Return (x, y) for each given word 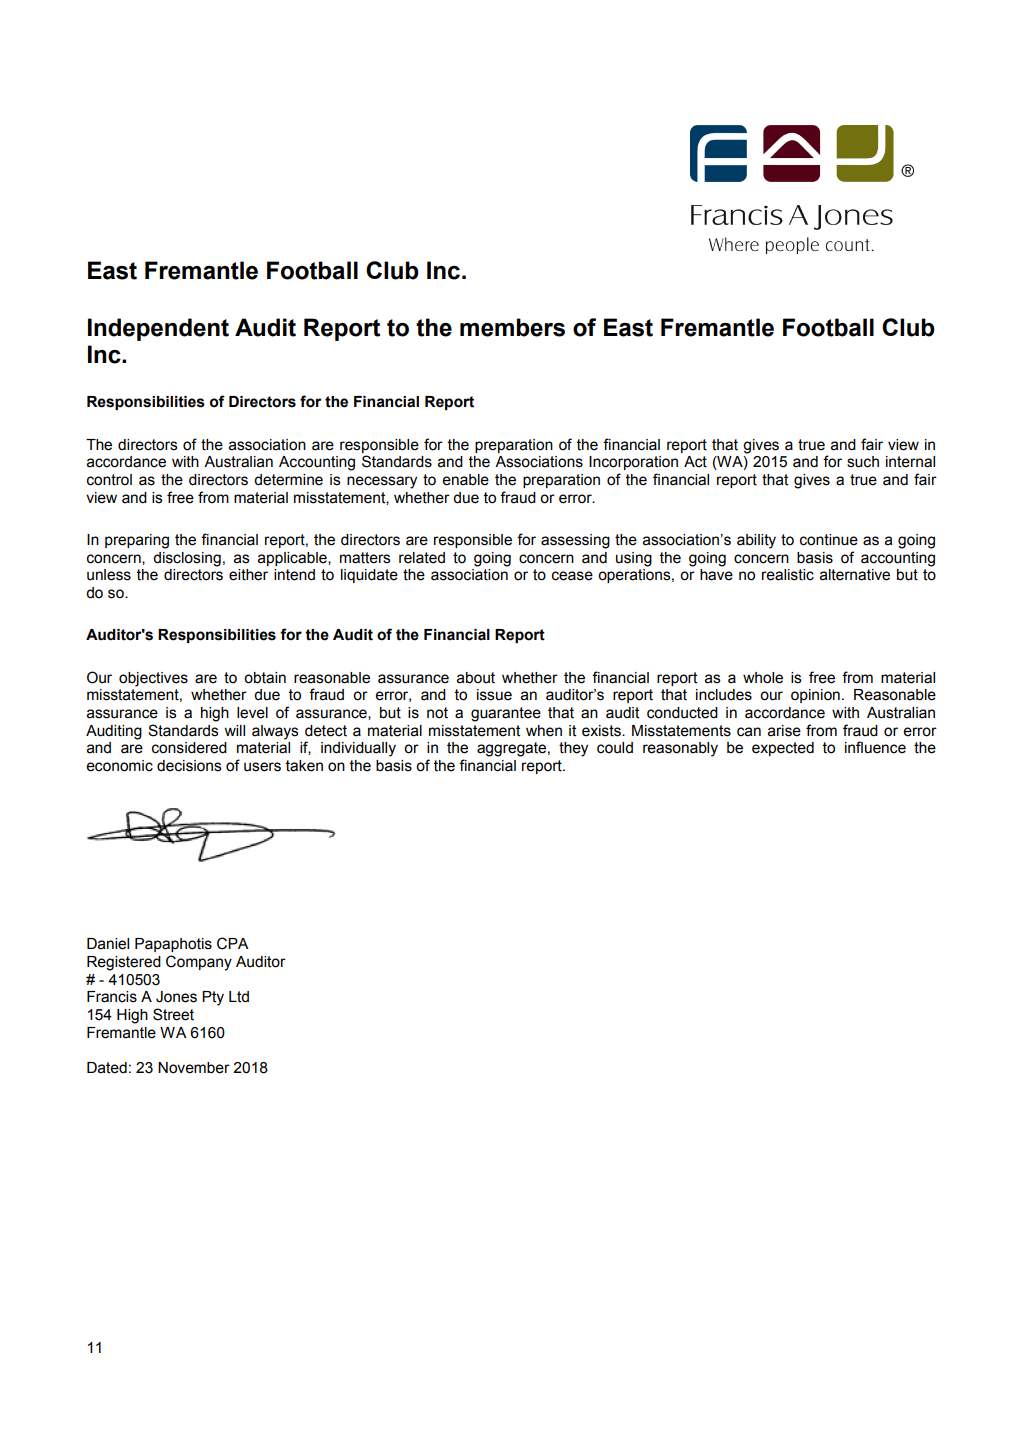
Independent (158, 329)
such (863, 462)
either (248, 575)
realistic (788, 575)
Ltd (239, 997)
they (573, 749)
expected (783, 749)
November (194, 1068)
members (512, 327)
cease (572, 576)
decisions (189, 766)
